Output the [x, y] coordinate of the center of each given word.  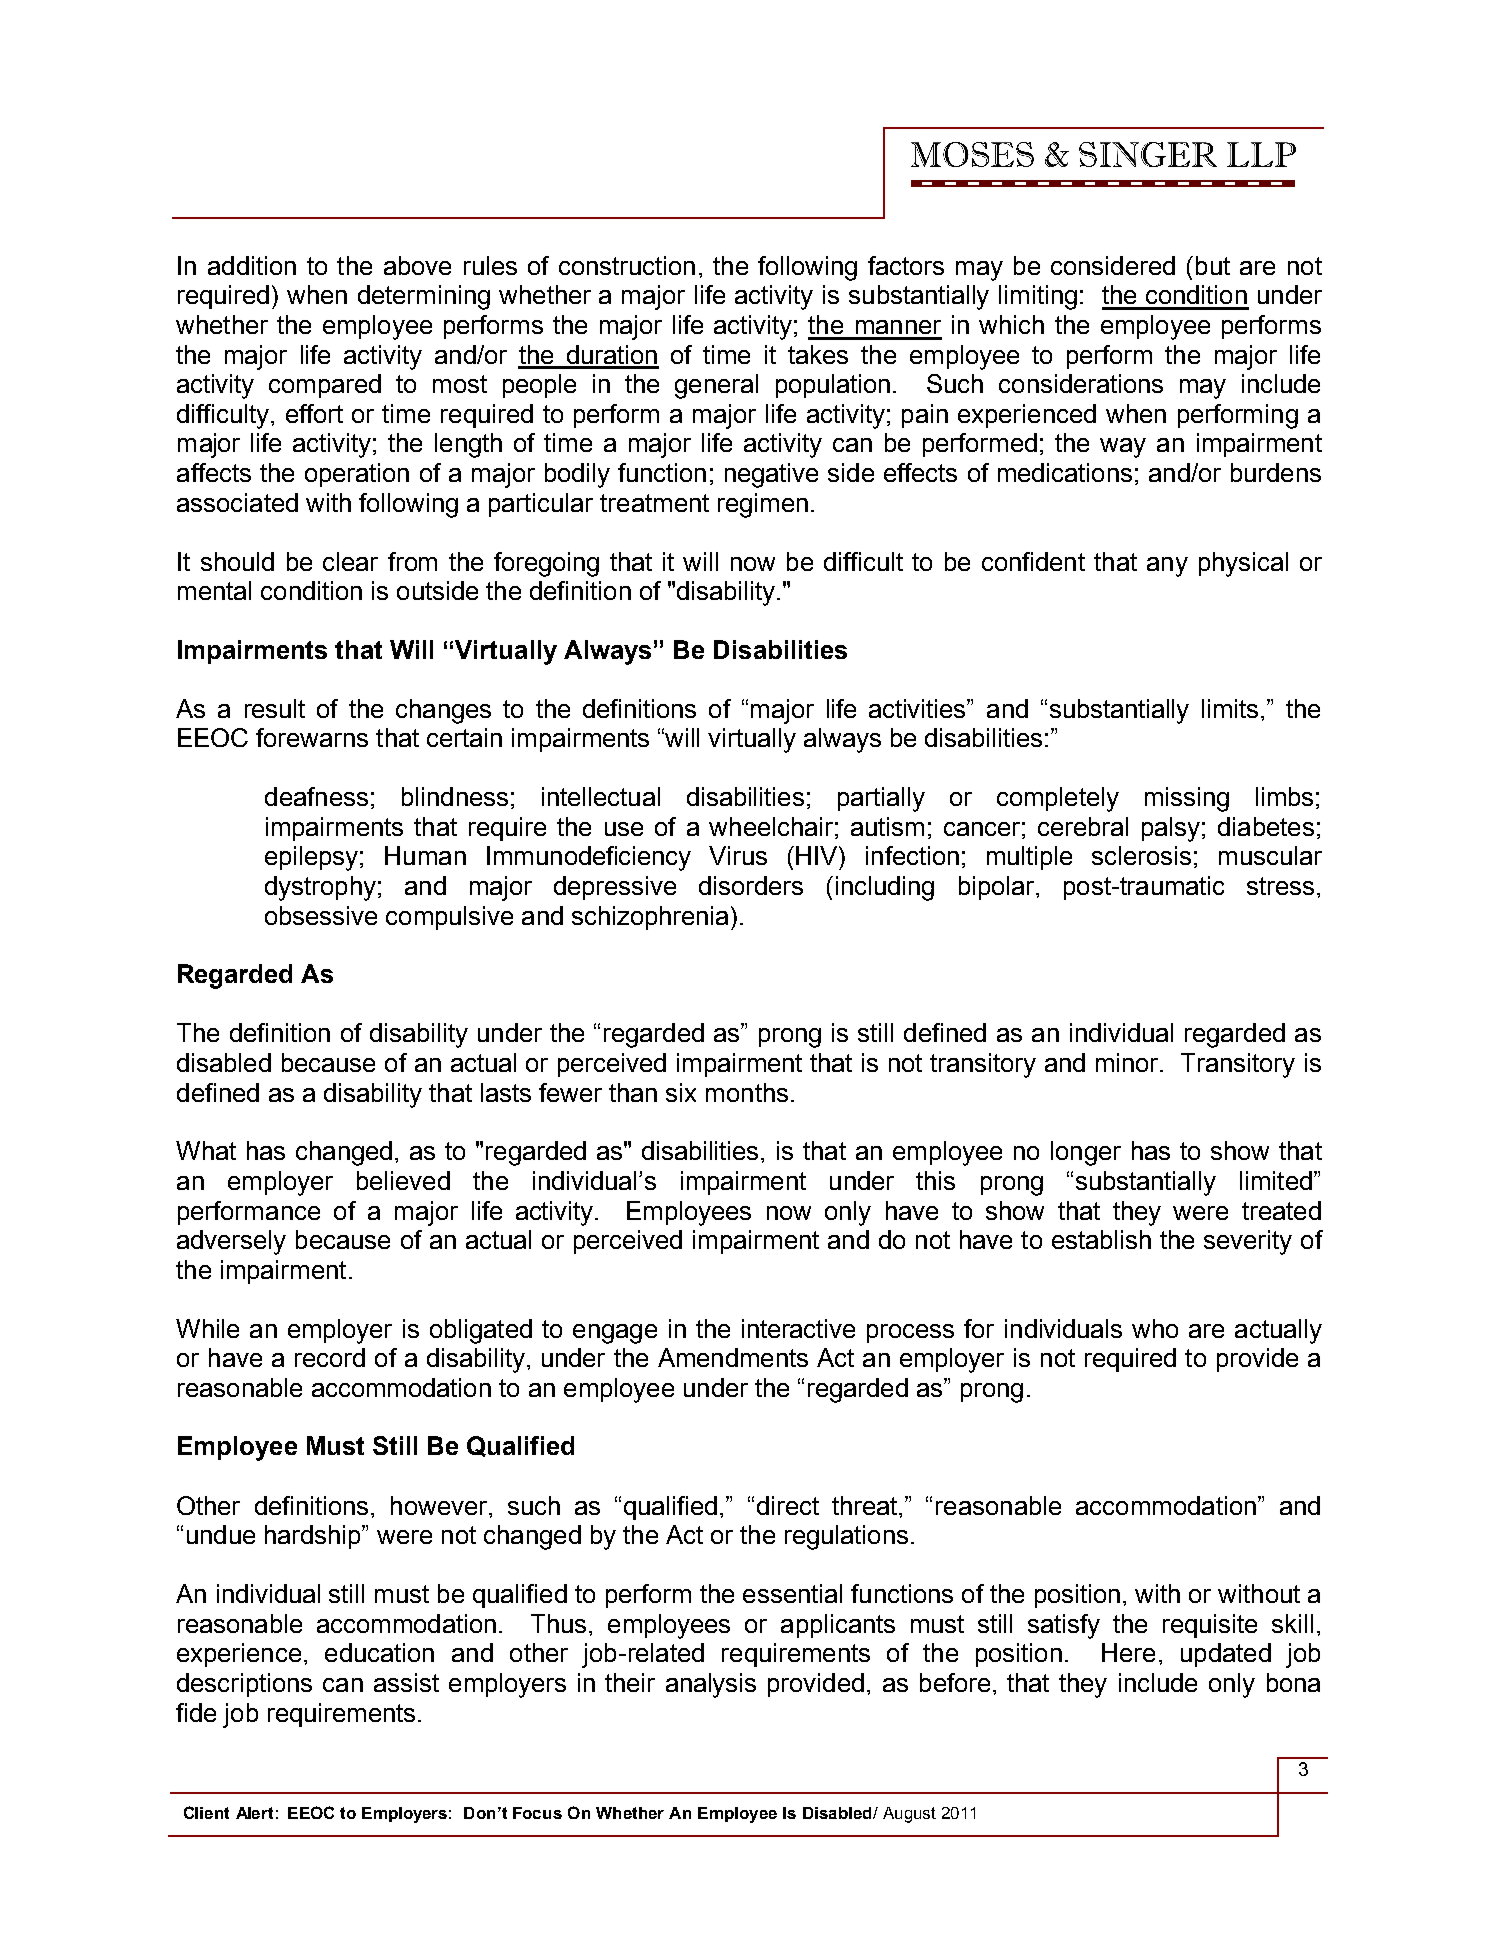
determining [424, 297]
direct [788, 1505]
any [1167, 567]
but [1213, 265]
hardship [314, 1537]
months [747, 1092]
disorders [751, 885]
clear [350, 561]
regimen [763, 505]
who [1155, 1328]
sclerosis [1141, 855]
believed [403, 1180]
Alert [254, 1813]
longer [1086, 1153]
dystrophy [320, 888]
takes [818, 354]
